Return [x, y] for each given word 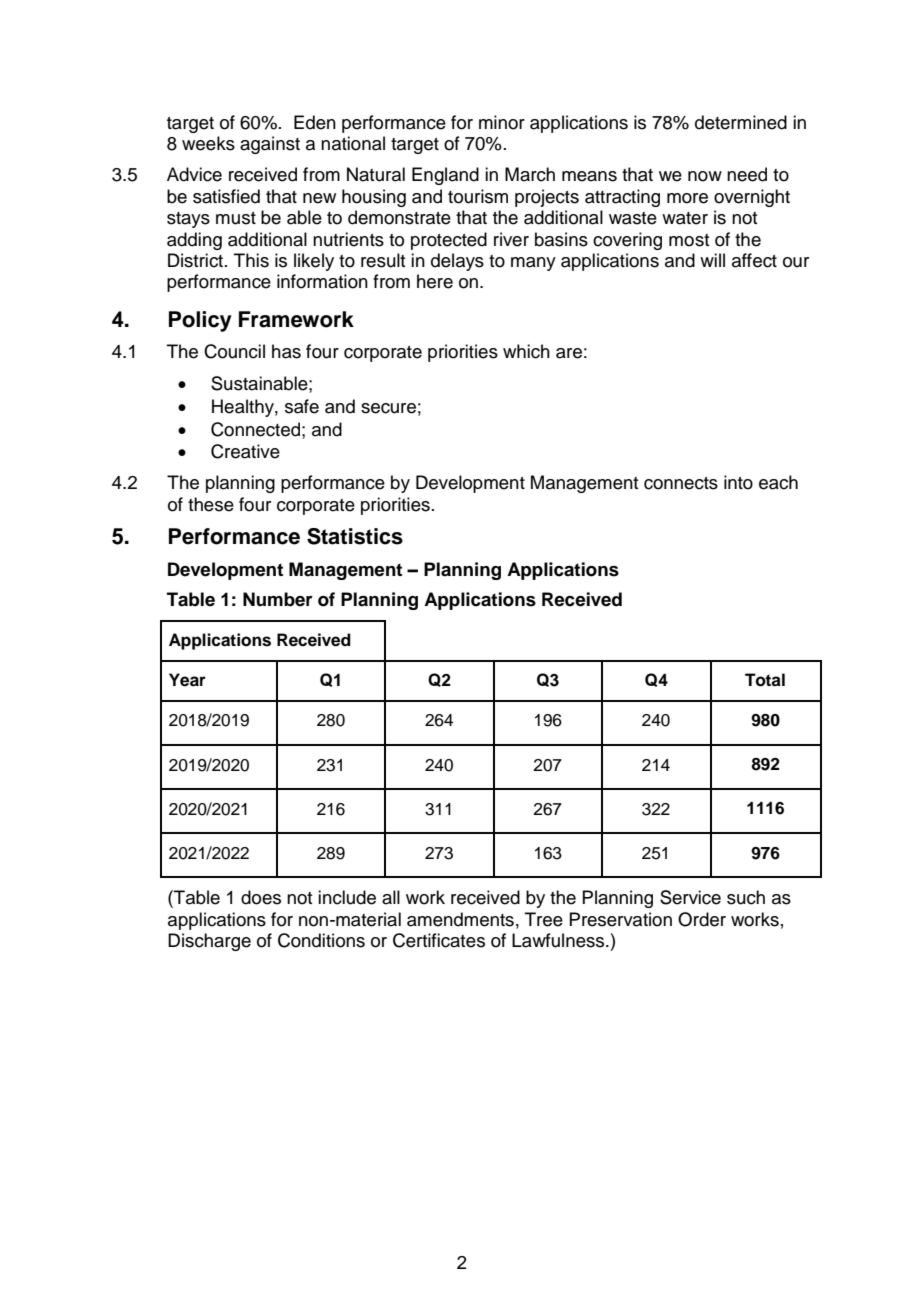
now [705, 176]
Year [187, 680]
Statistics [355, 536]
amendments [460, 919]
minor [502, 122]
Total [765, 680]
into [738, 482]
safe [302, 406]
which [526, 351]
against [270, 145]
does [261, 897]
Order [702, 919]
